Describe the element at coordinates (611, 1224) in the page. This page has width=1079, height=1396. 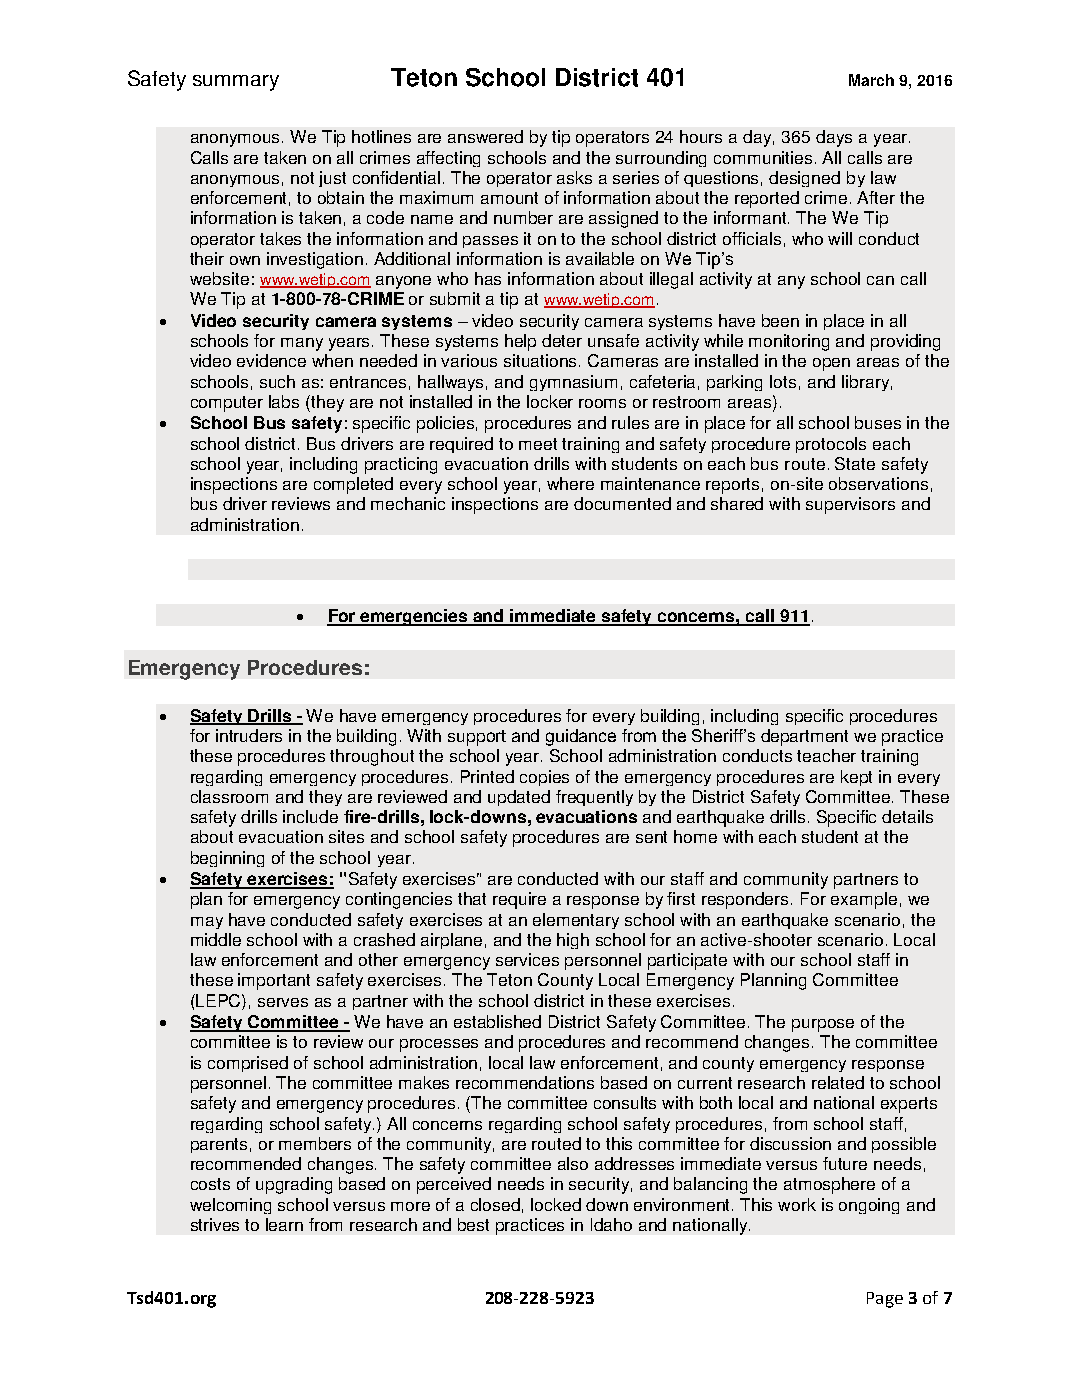
I see `Idaho` at that location.
